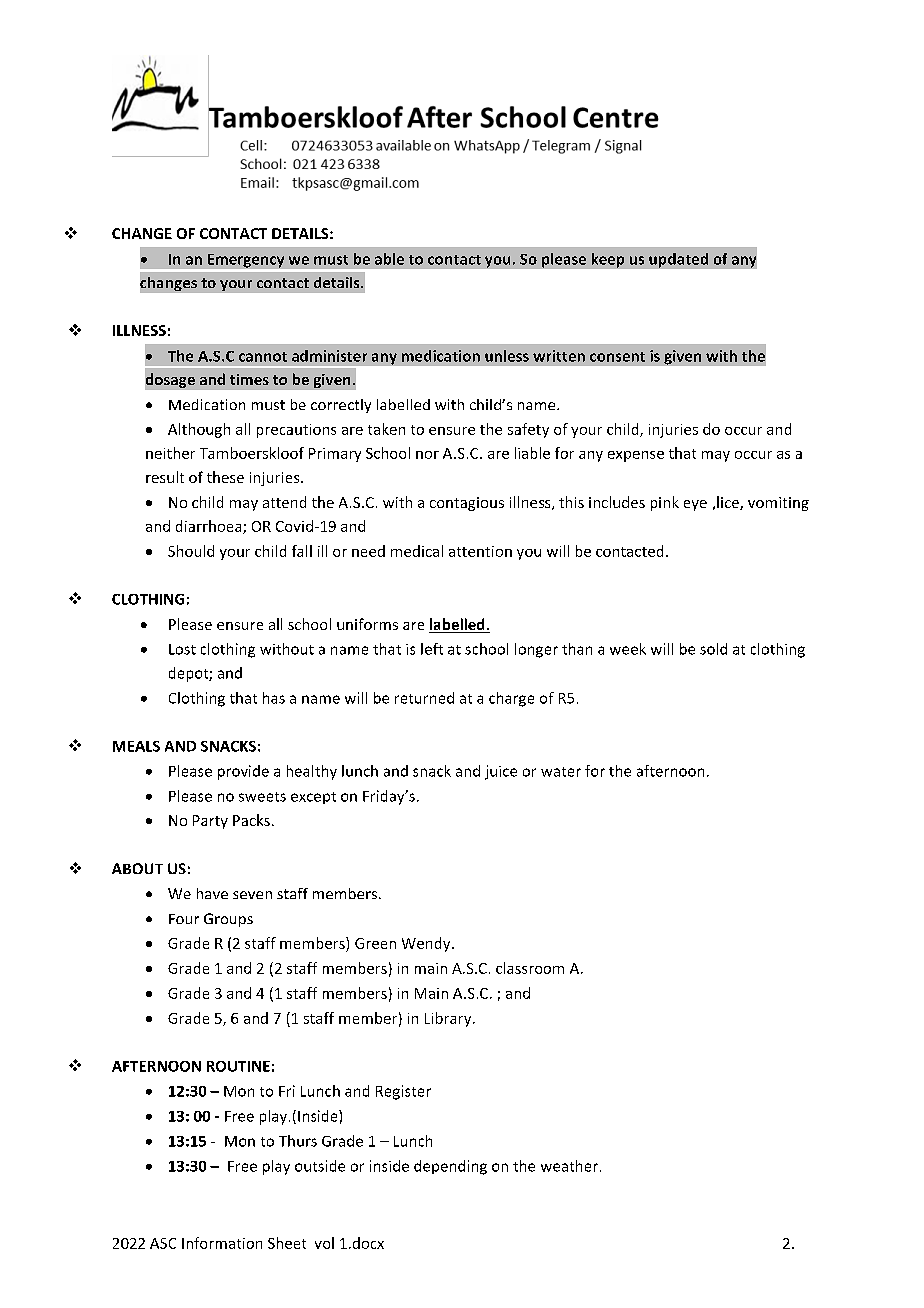 The width and height of the image is (924, 1308). What do you see at coordinates (507, 356) in the image?
I see `unless` at bounding box center [507, 356].
